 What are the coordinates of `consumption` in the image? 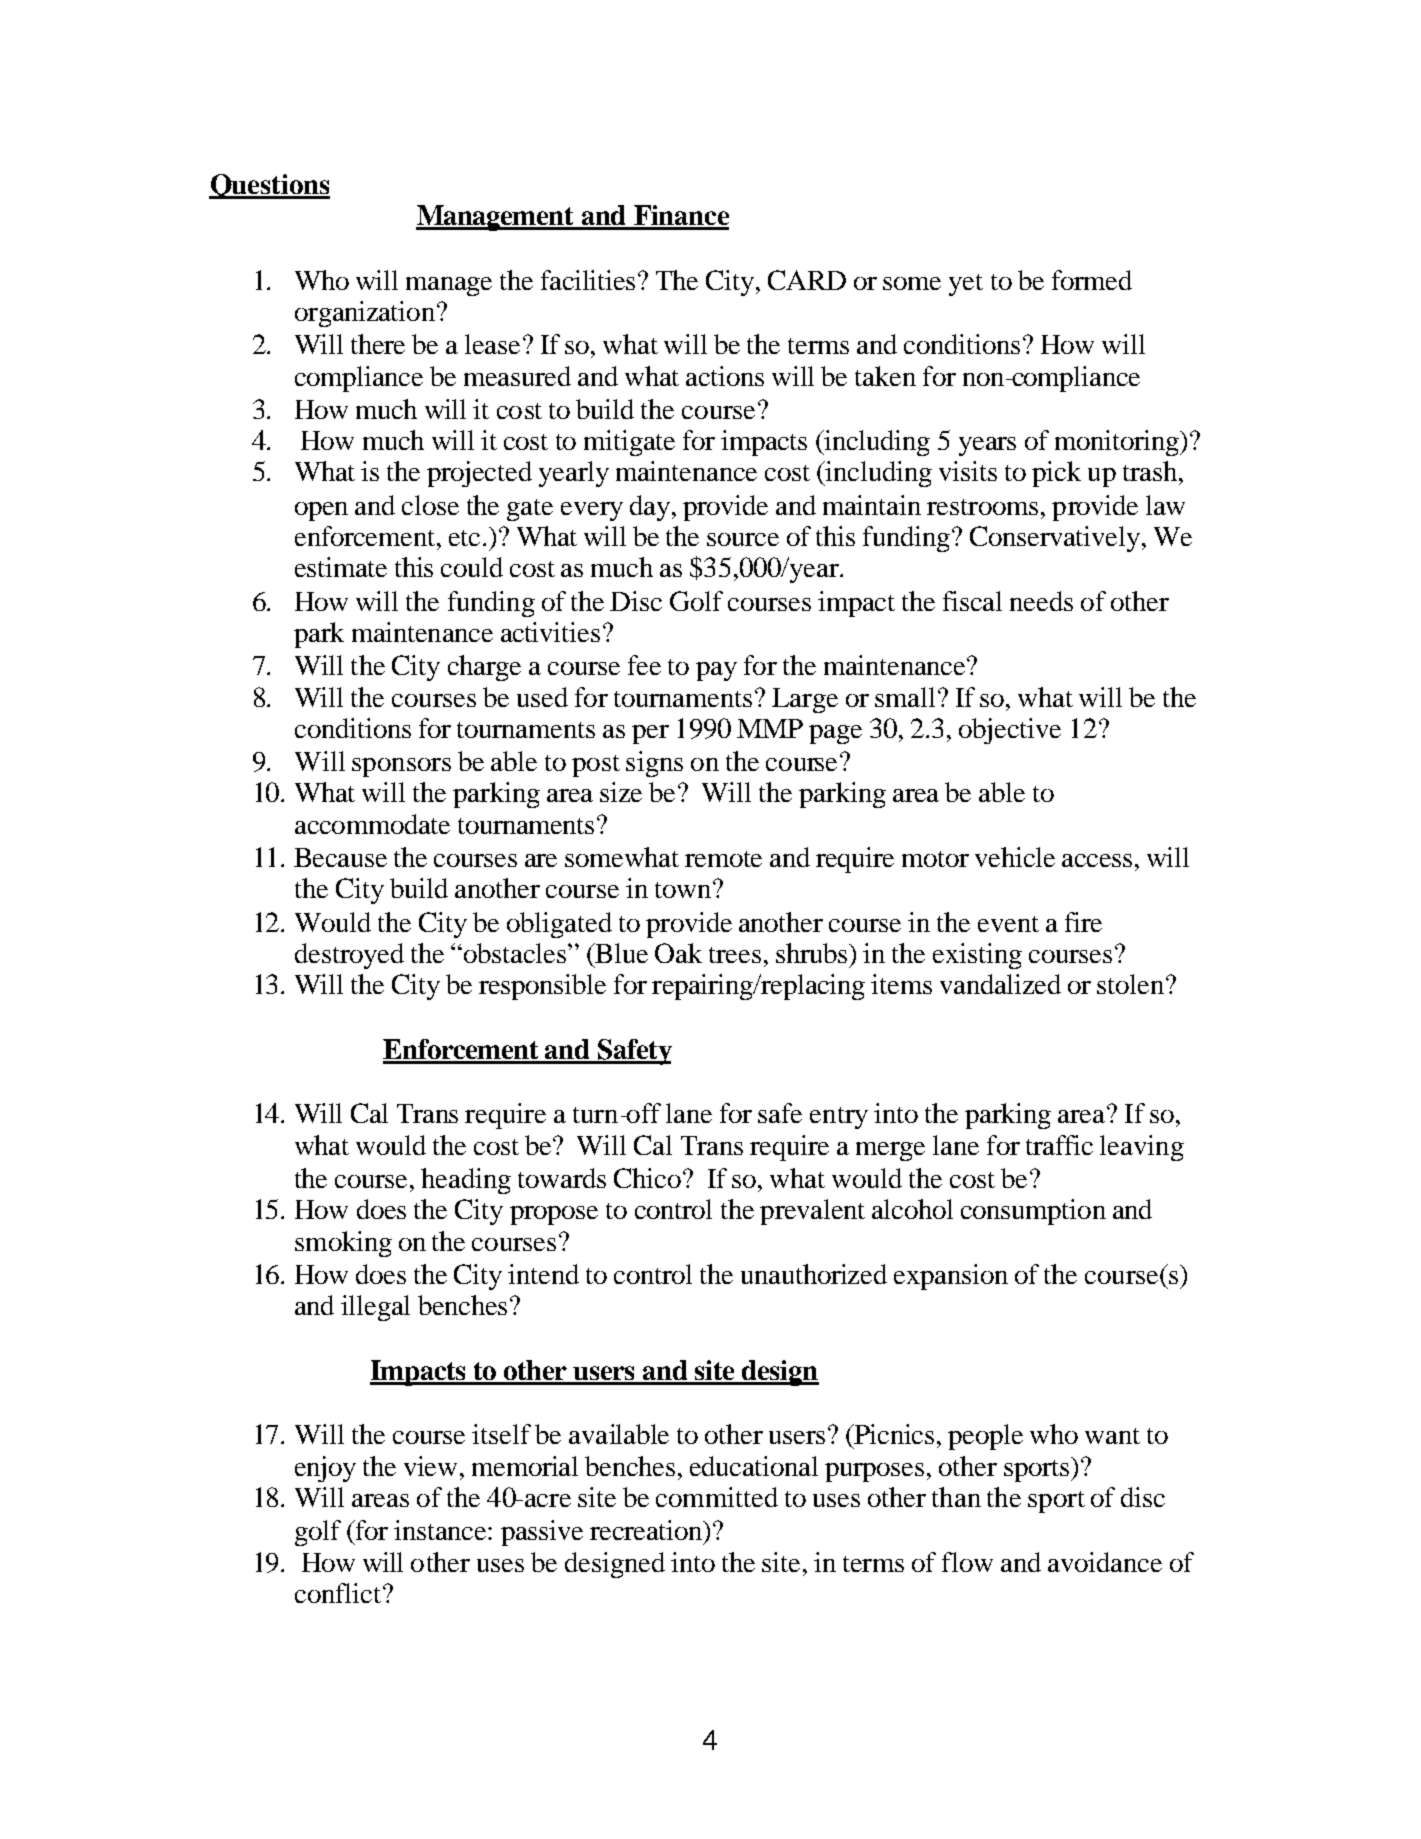 It's located at (1033, 1212).
